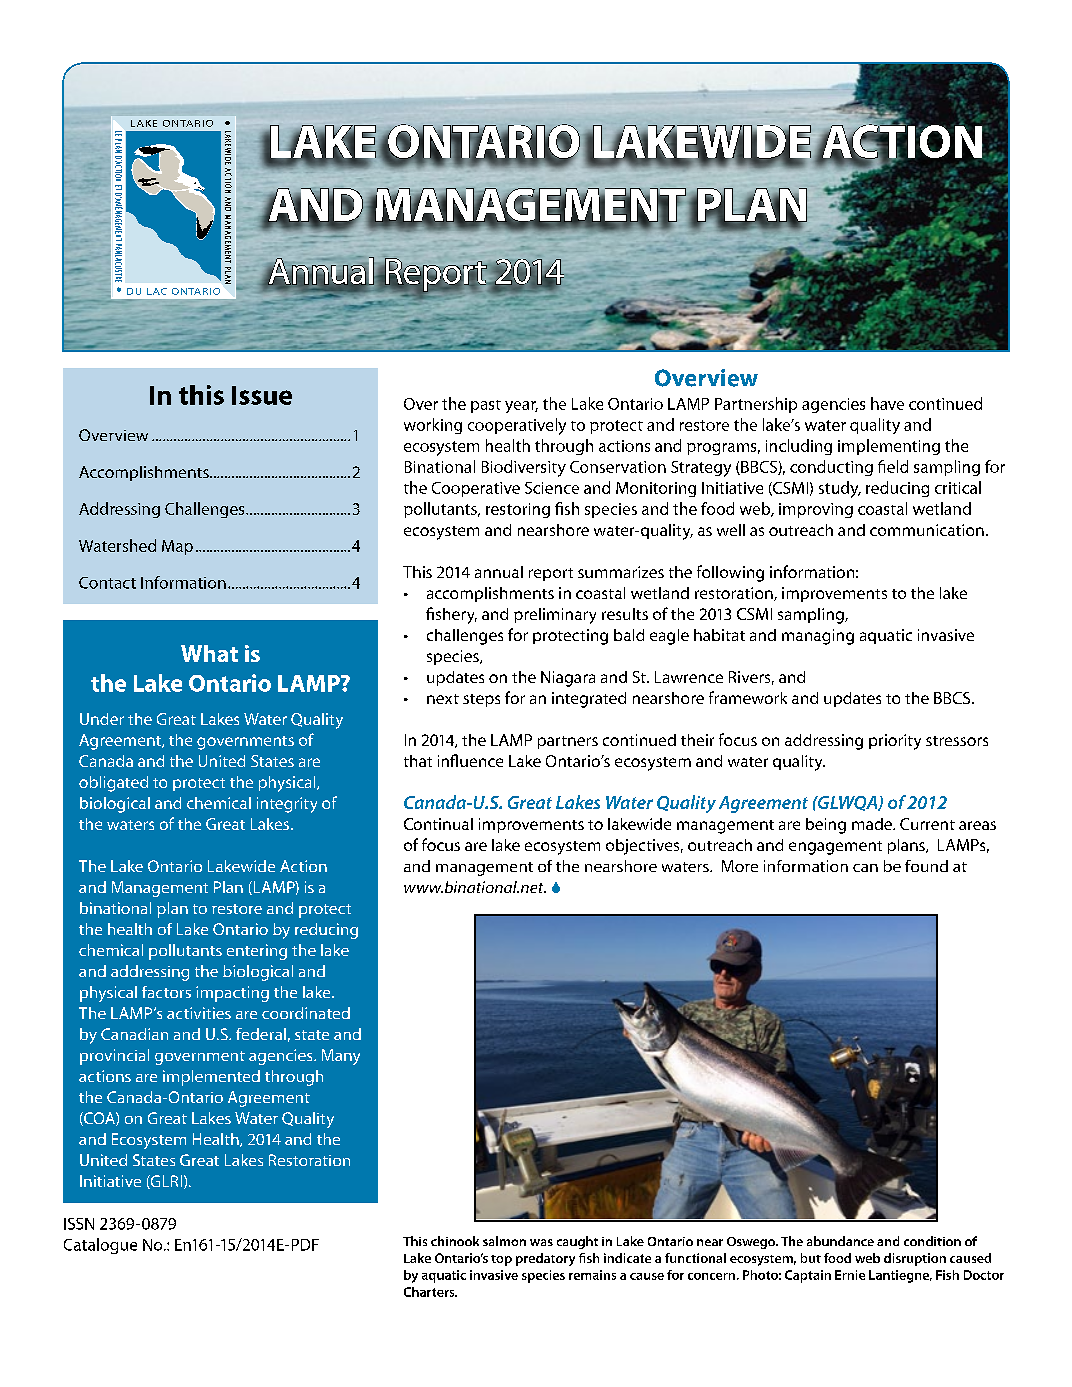 The width and height of the image is (1072, 1387). What do you see at coordinates (521, 407) in the image?
I see `year` at bounding box center [521, 407].
